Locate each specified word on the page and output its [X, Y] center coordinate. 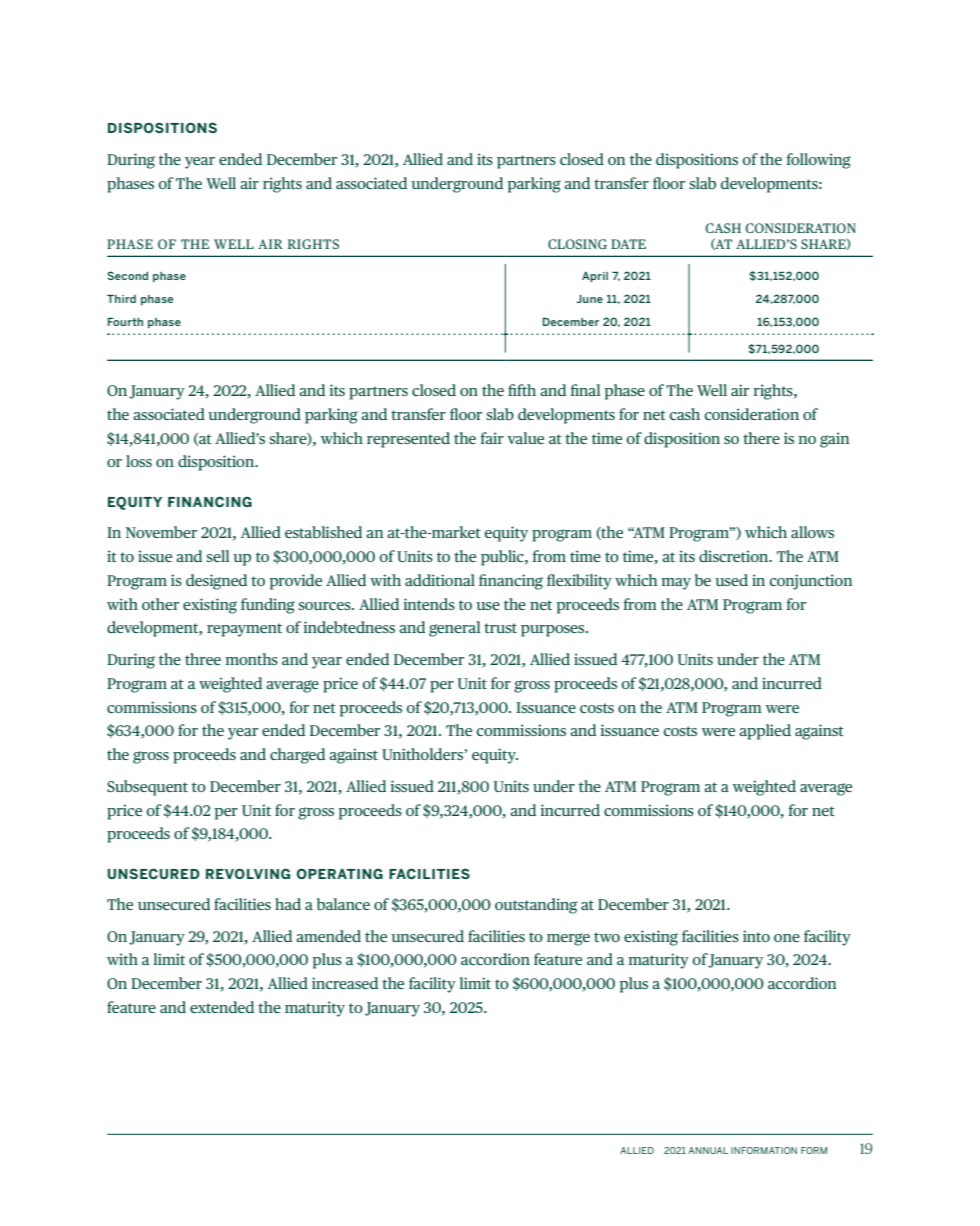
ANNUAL [708, 1150]
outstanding [536, 906]
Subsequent [147, 788]
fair [492, 438]
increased [345, 983]
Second [127, 275]
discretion [735, 556]
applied [765, 732]
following [819, 161]
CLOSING [577, 244]
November [161, 532]
